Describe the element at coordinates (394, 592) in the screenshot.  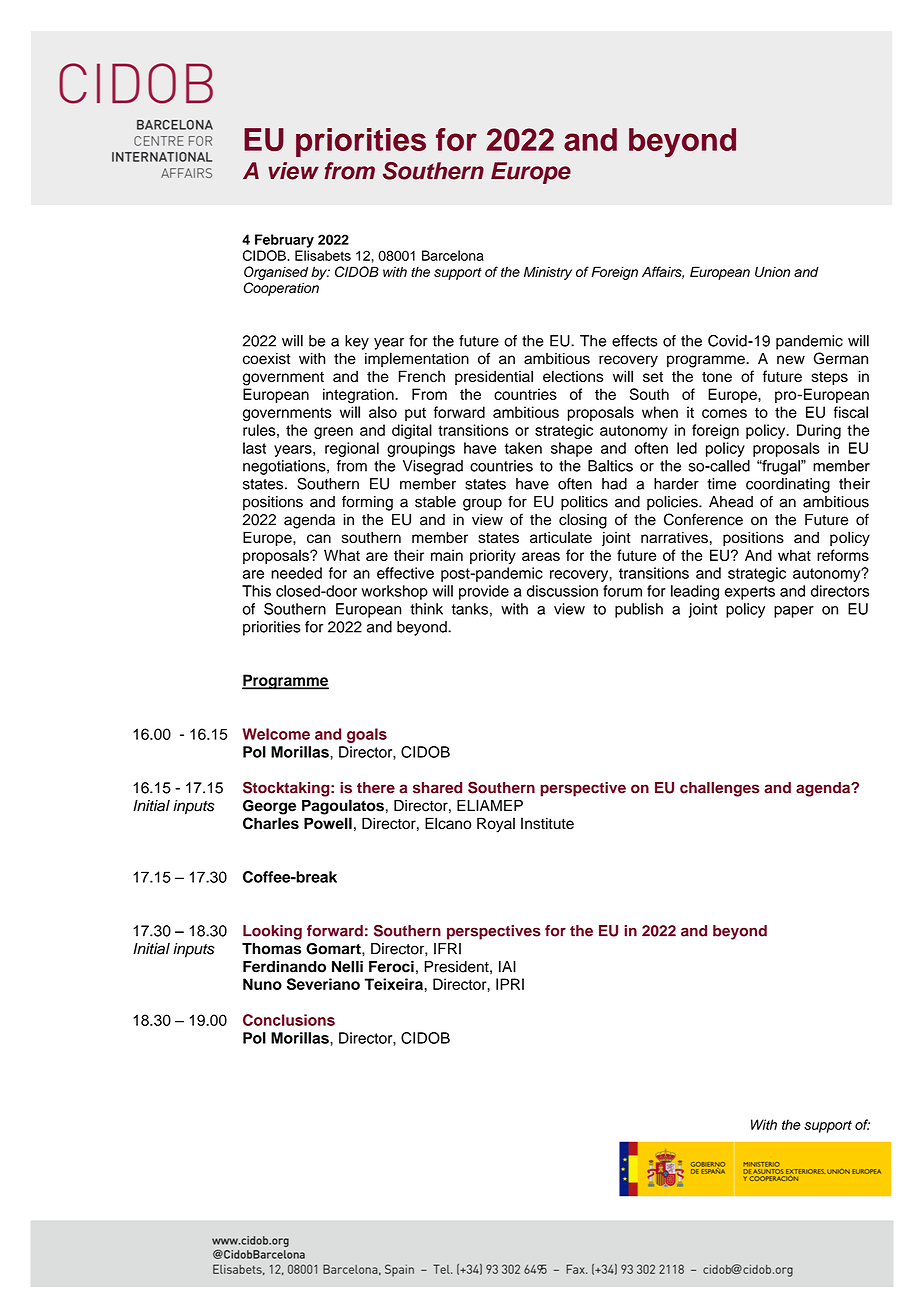
I see `workshop` at that location.
